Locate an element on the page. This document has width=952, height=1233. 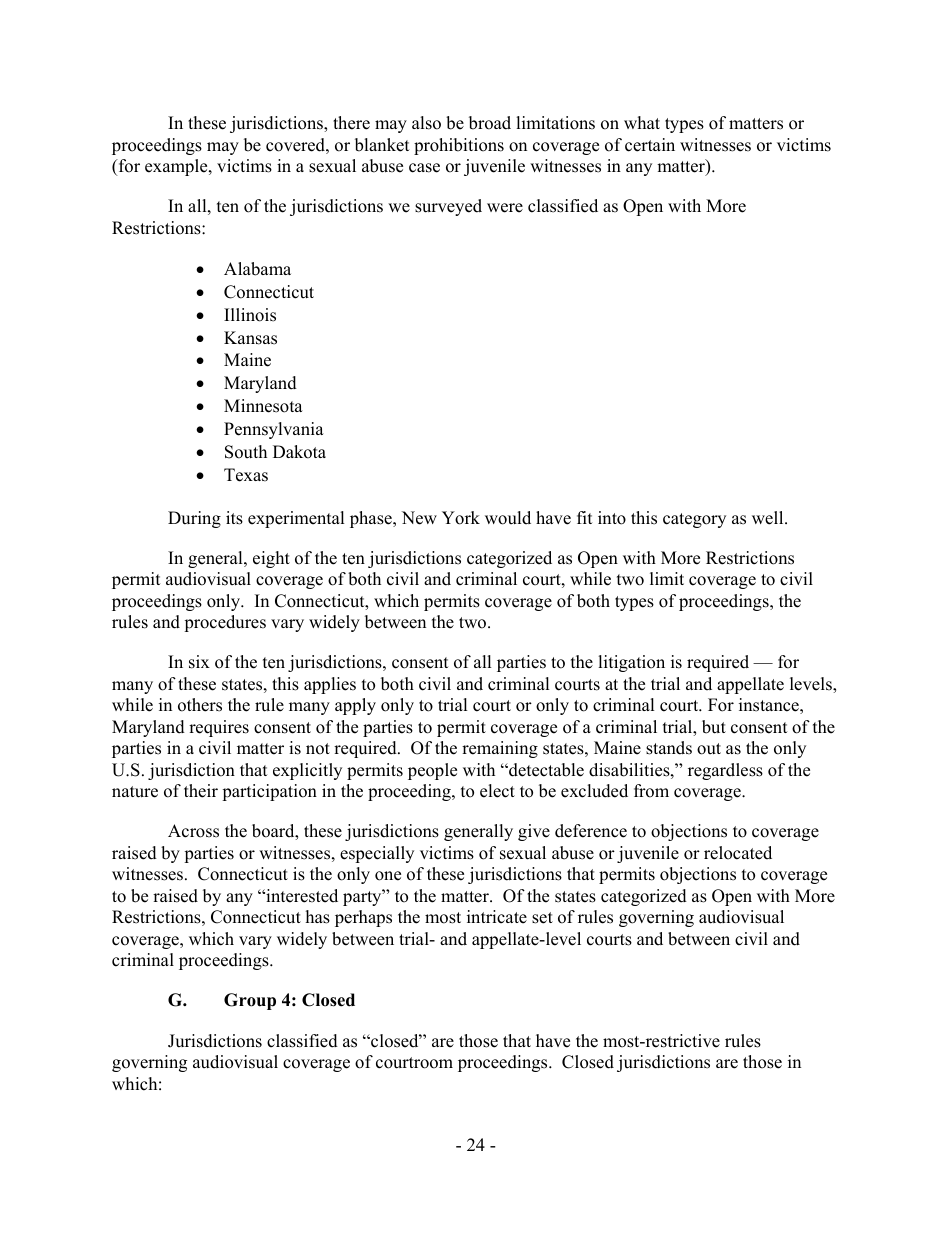
but is located at coordinates (714, 727).
